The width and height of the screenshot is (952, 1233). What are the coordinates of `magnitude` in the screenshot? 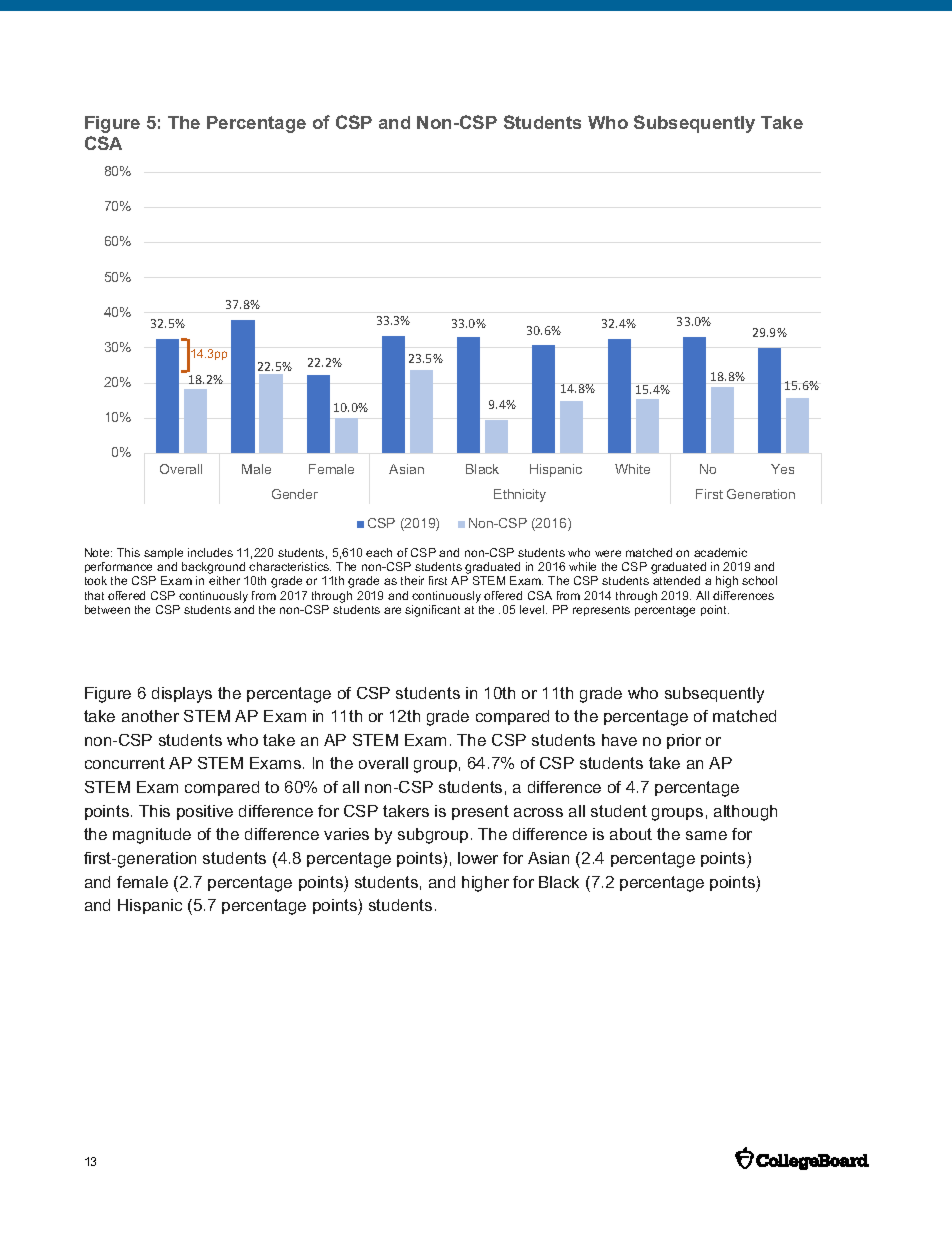 It's located at (152, 836).
